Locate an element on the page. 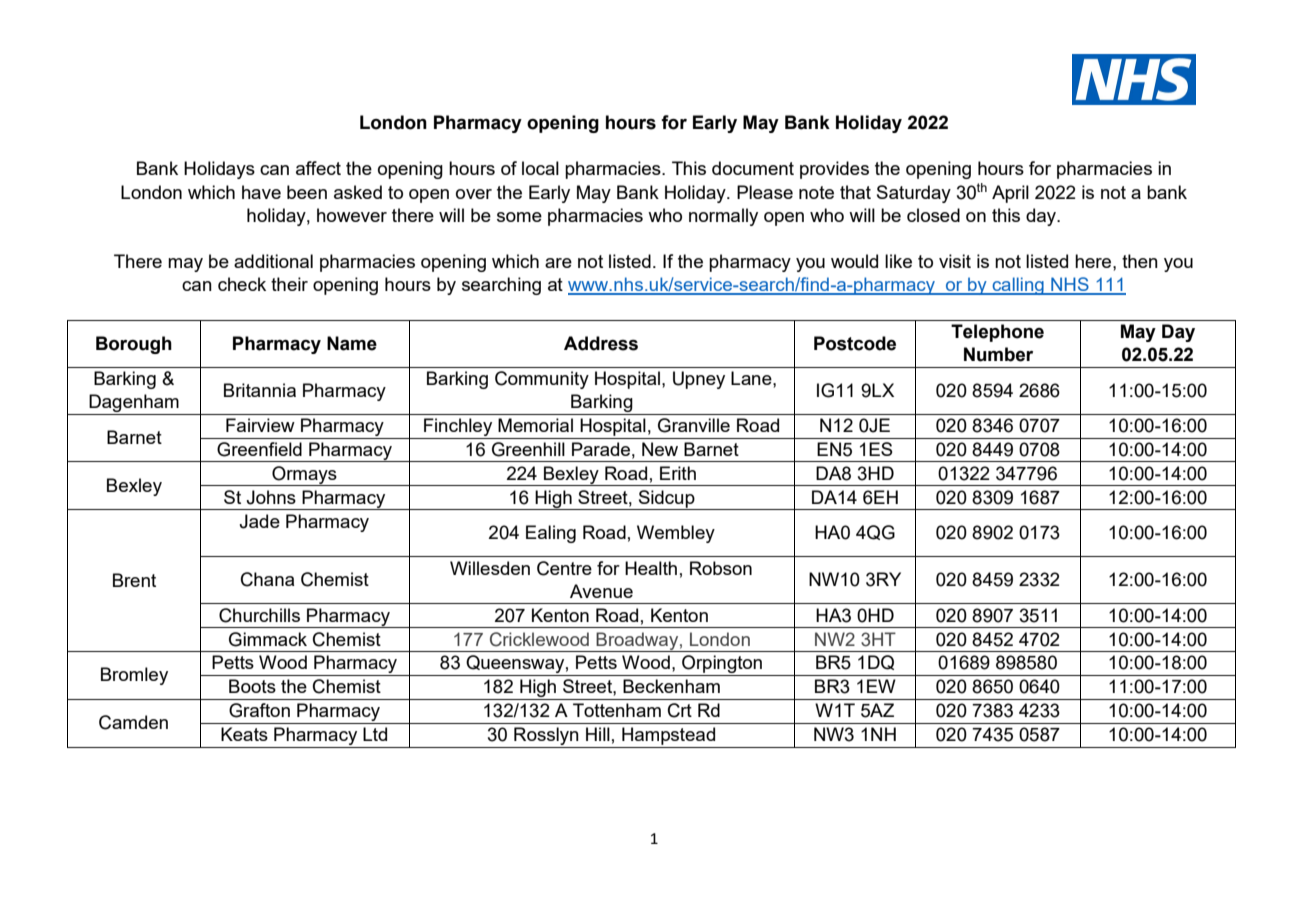 This document has width=1308, height=924. Granville is located at coordinates (694, 425).
